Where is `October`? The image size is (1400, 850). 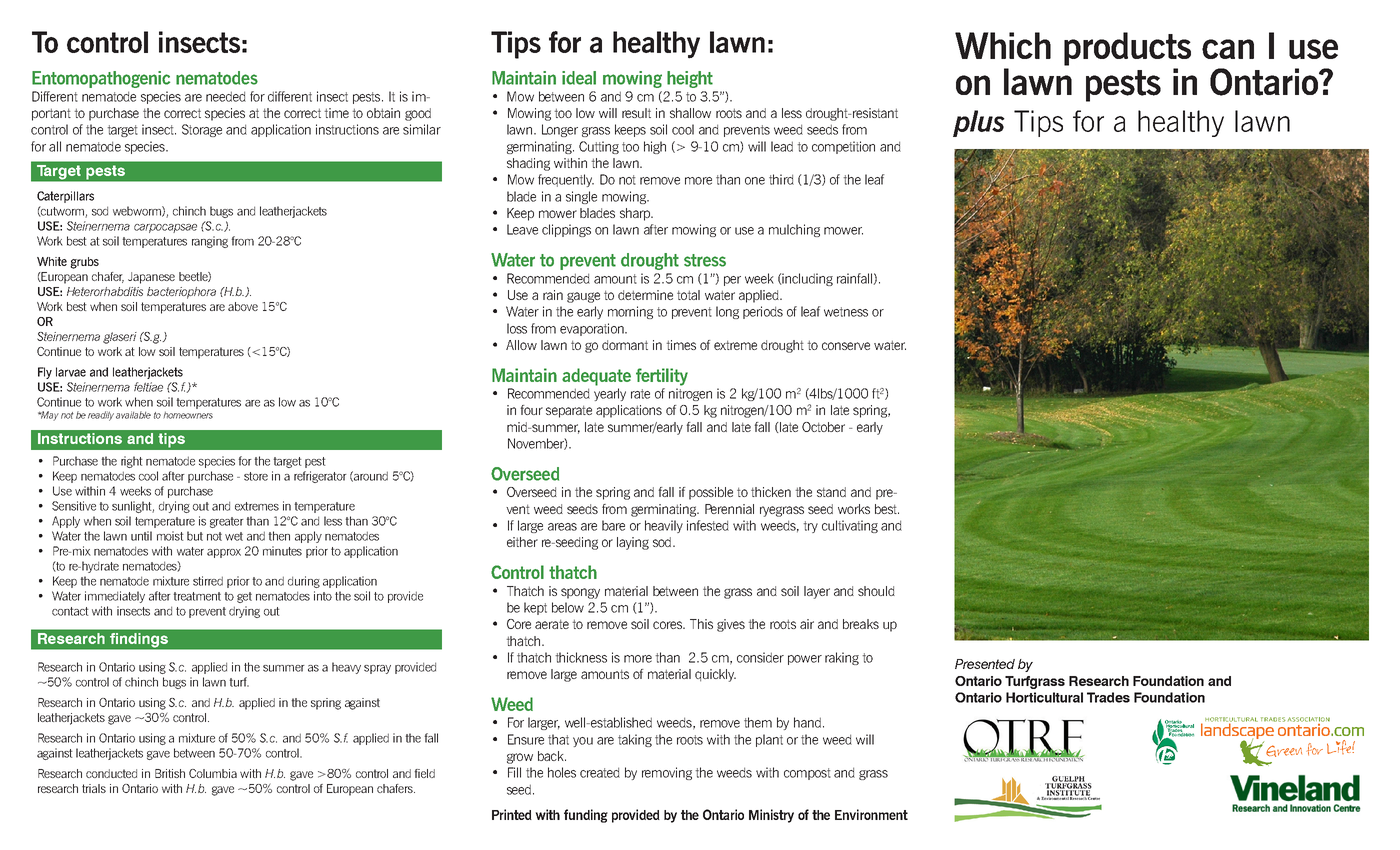
October is located at coordinates (823, 427).
